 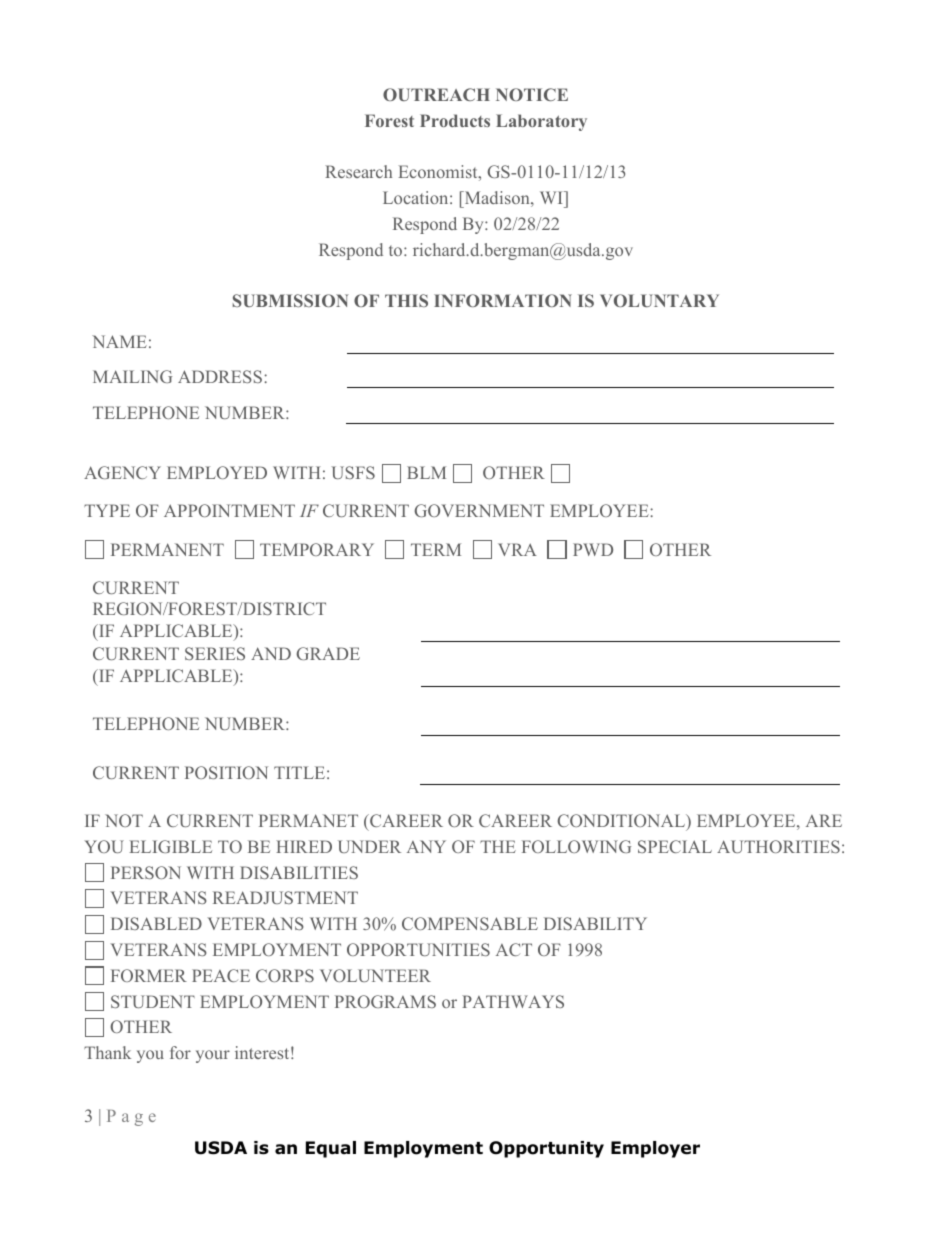 I want to click on Research, so click(x=358, y=171).
